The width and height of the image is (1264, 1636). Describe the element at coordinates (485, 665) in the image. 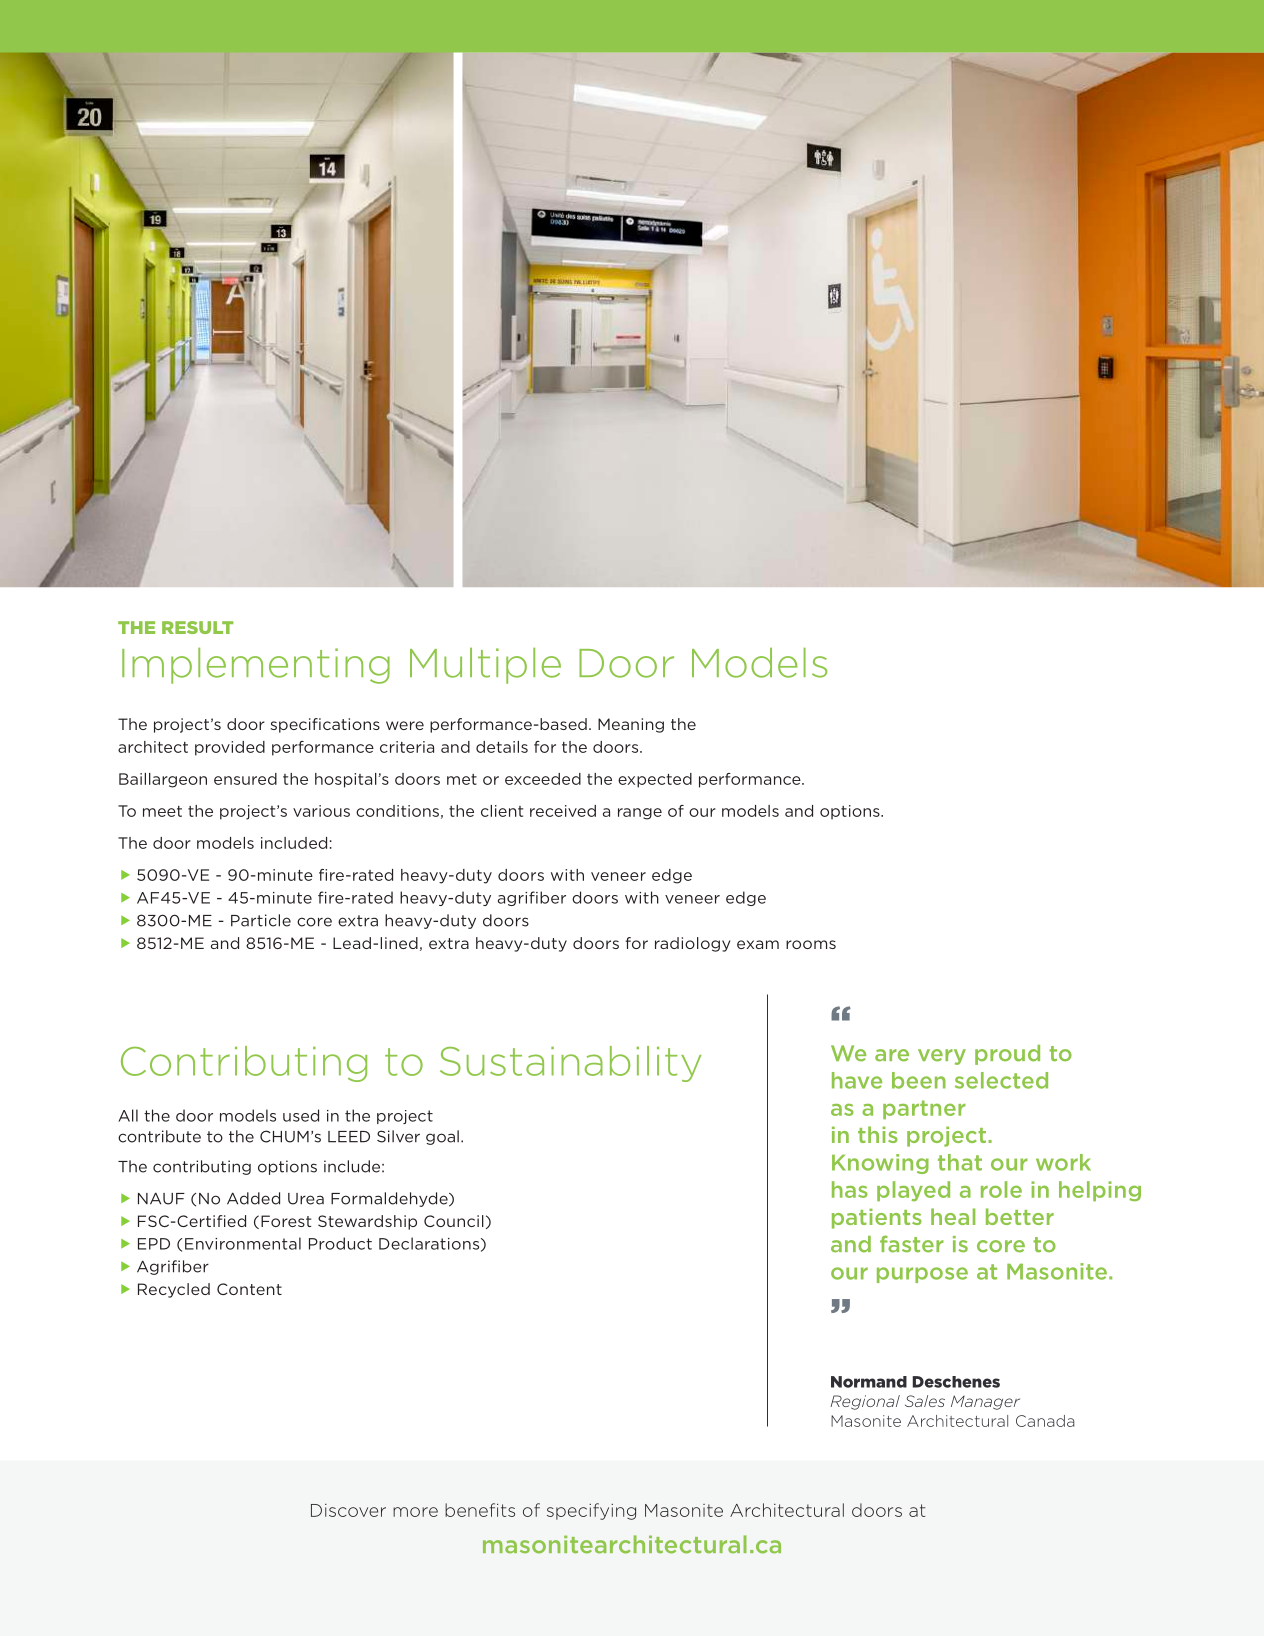

I see `Multiple` at that location.
